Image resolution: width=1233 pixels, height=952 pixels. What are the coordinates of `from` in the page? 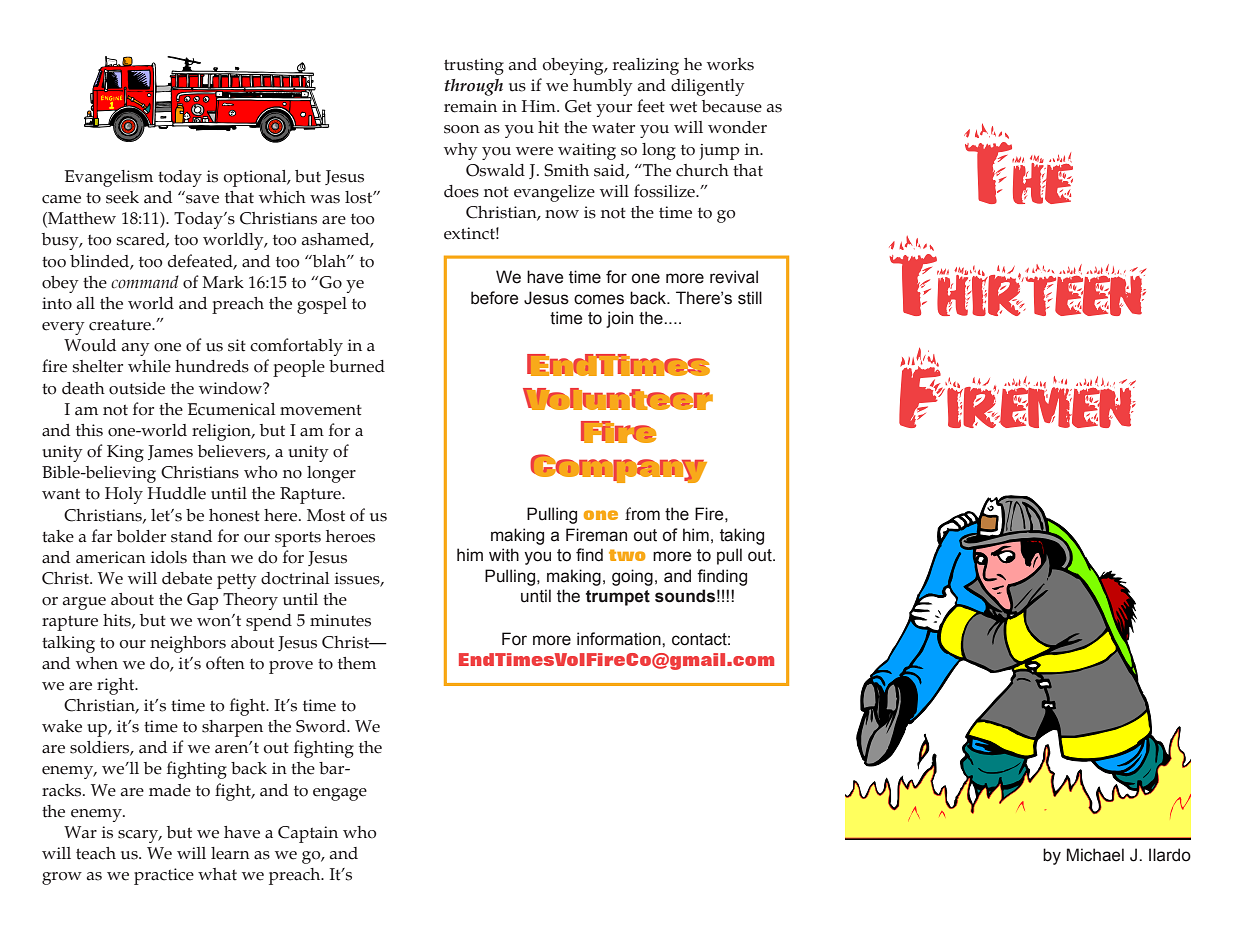 It's located at (642, 514).
